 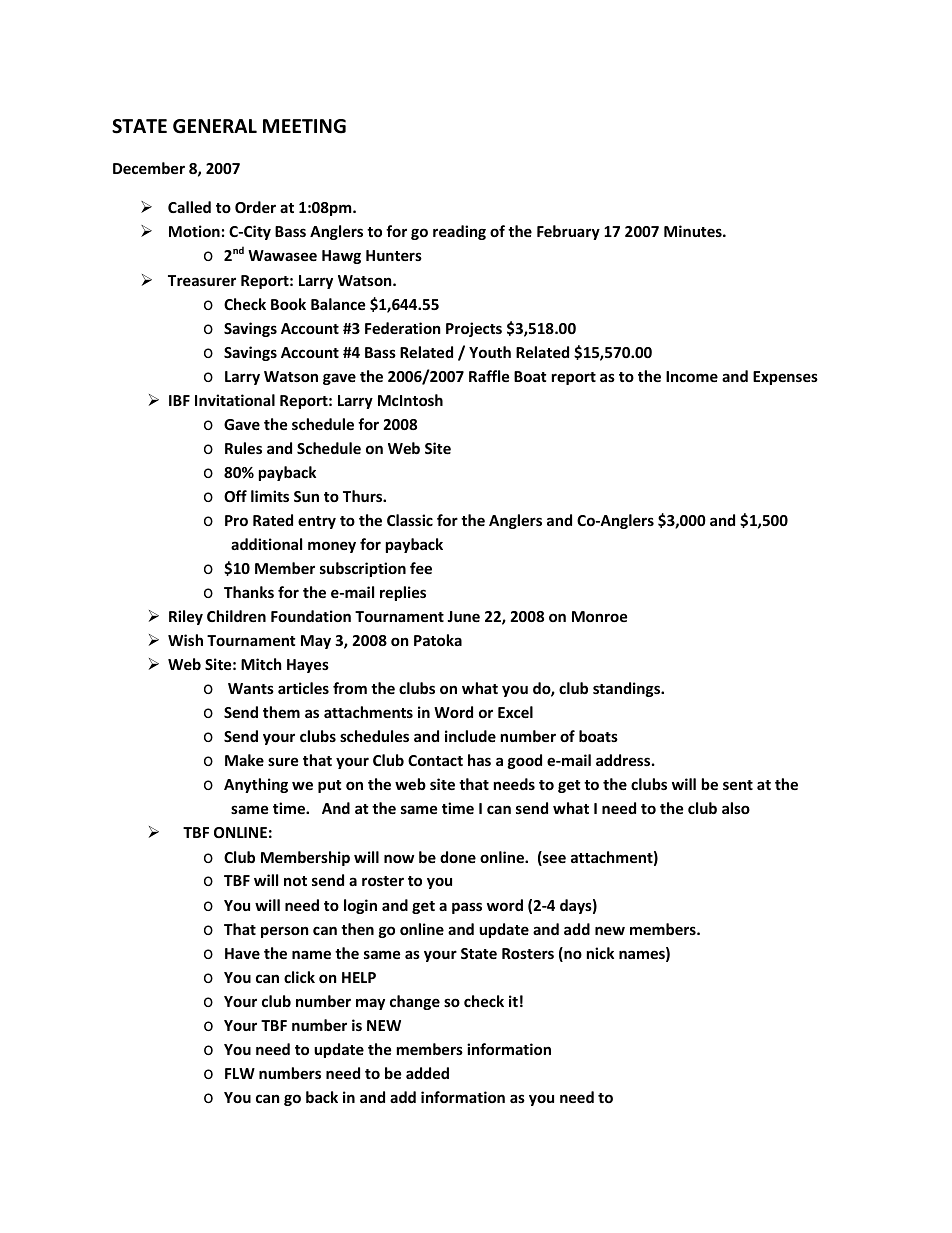 What do you see at coordinates (600, 953) in the screenshot?
I see `nick` at bounding box center [600, 953].
